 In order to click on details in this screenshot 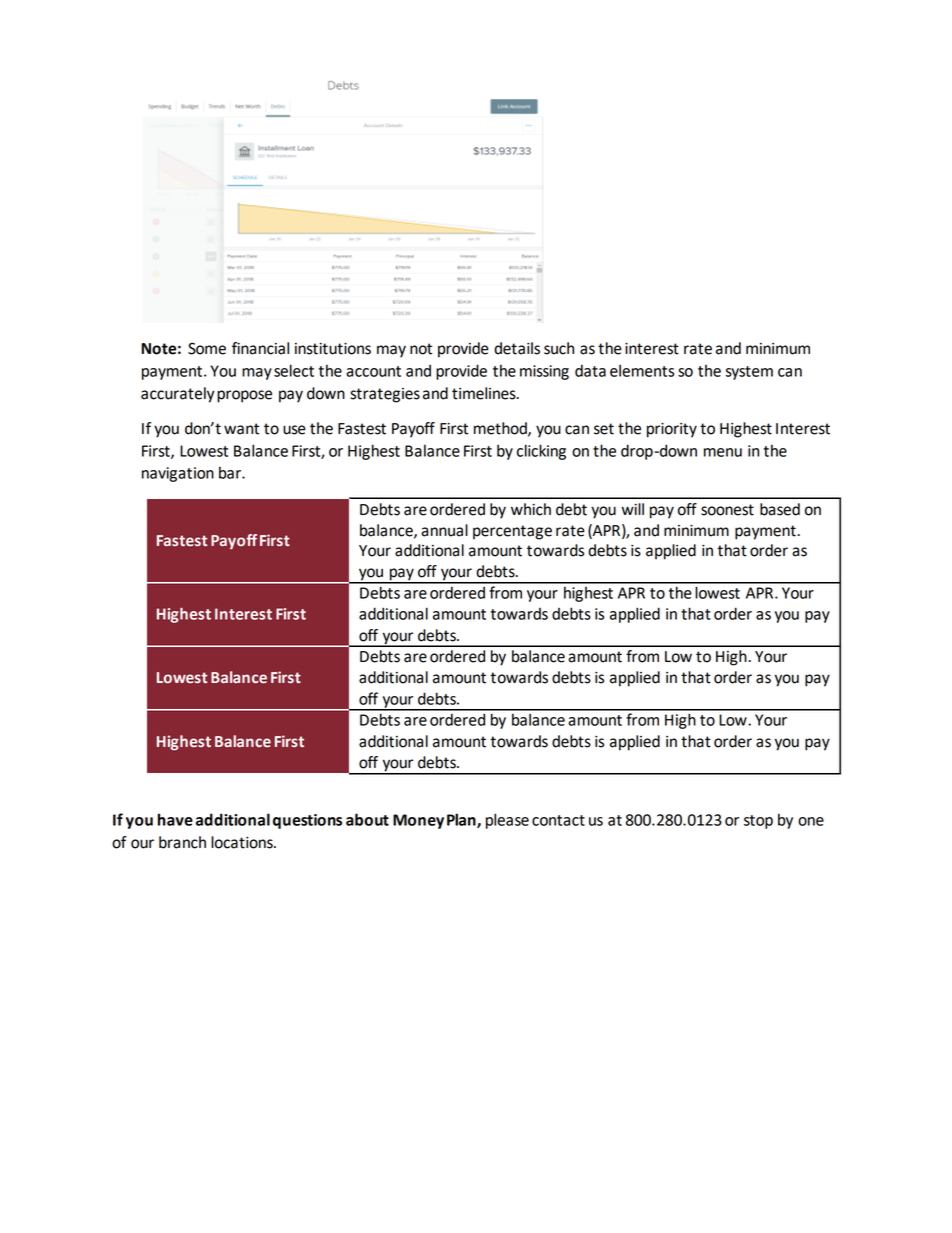, I will do `click(517, 348)`.
